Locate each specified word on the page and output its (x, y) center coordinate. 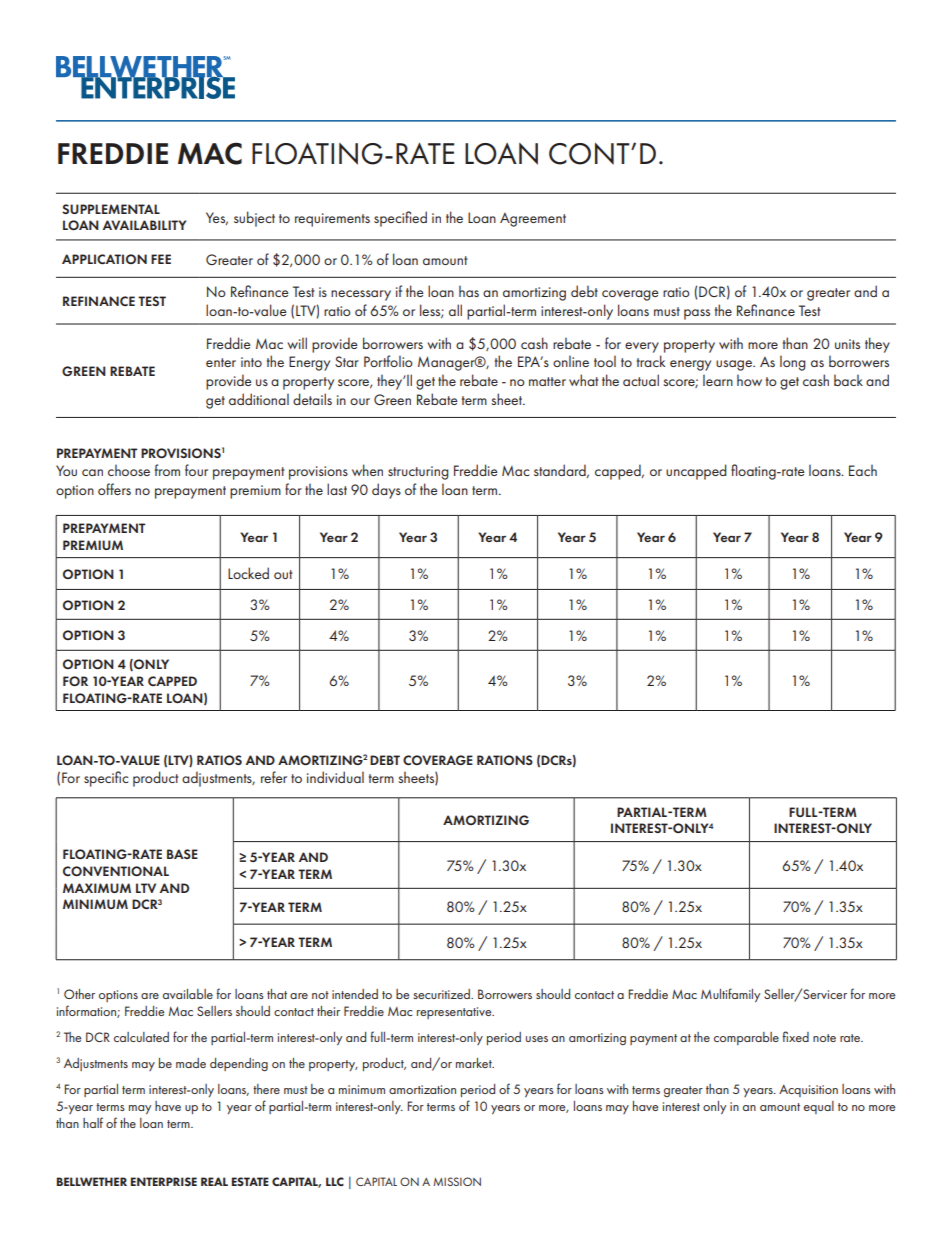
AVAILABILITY (144, 225)
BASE (182, 854)
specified (400, 219)
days (386, 491)
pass (697, 314)
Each (863, 470)
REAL (214, 1181)
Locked (248, 573)
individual (335, 777)
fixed (795, 1036)
